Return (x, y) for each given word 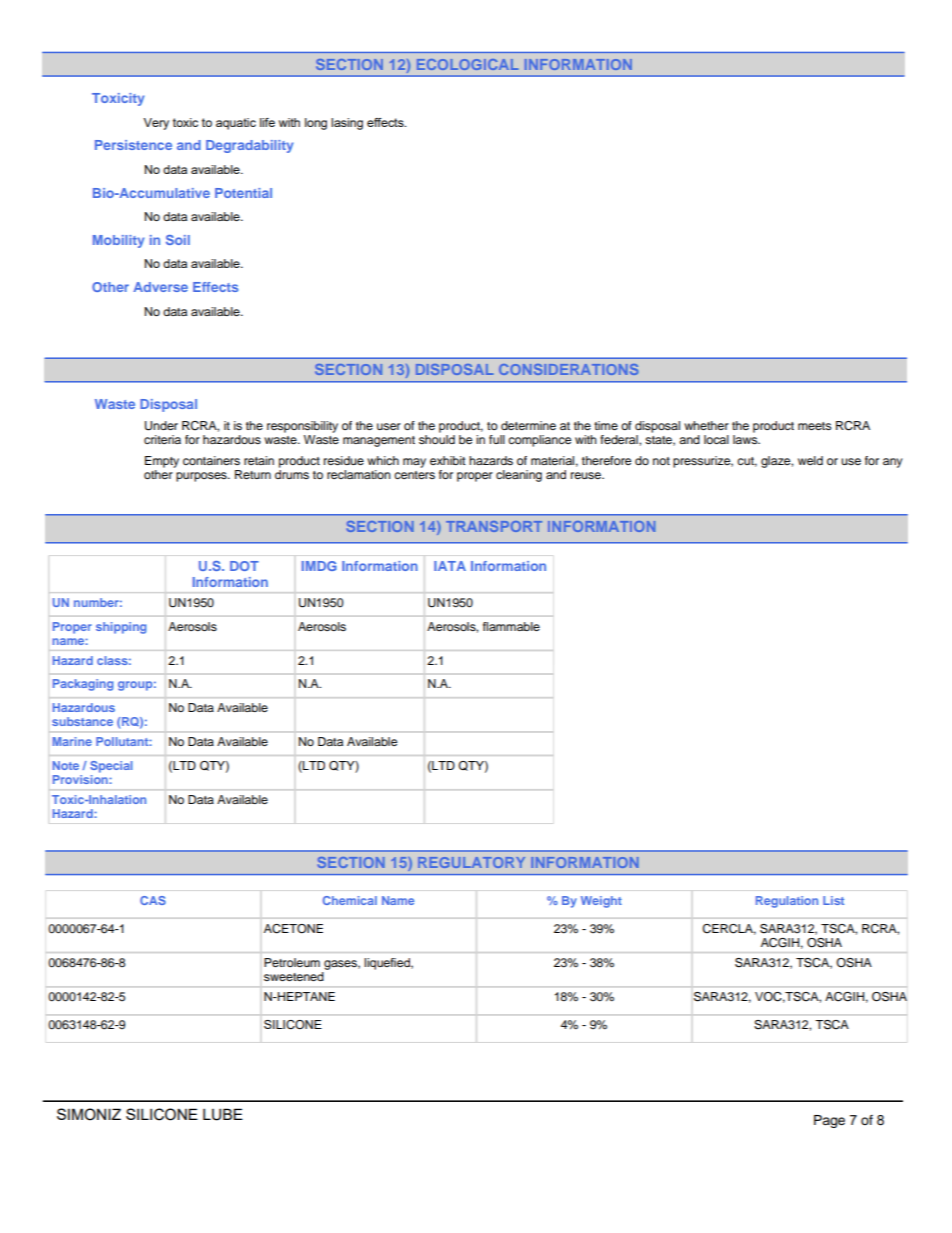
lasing (347, 124)
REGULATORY (471, 862)
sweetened (294, 976)
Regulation (787, 902)
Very (156, 124)
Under (161, 426)
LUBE (223, 1114)
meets (814, 426)
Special (111, 767)
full (497, 439)
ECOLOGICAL (468, 64)
